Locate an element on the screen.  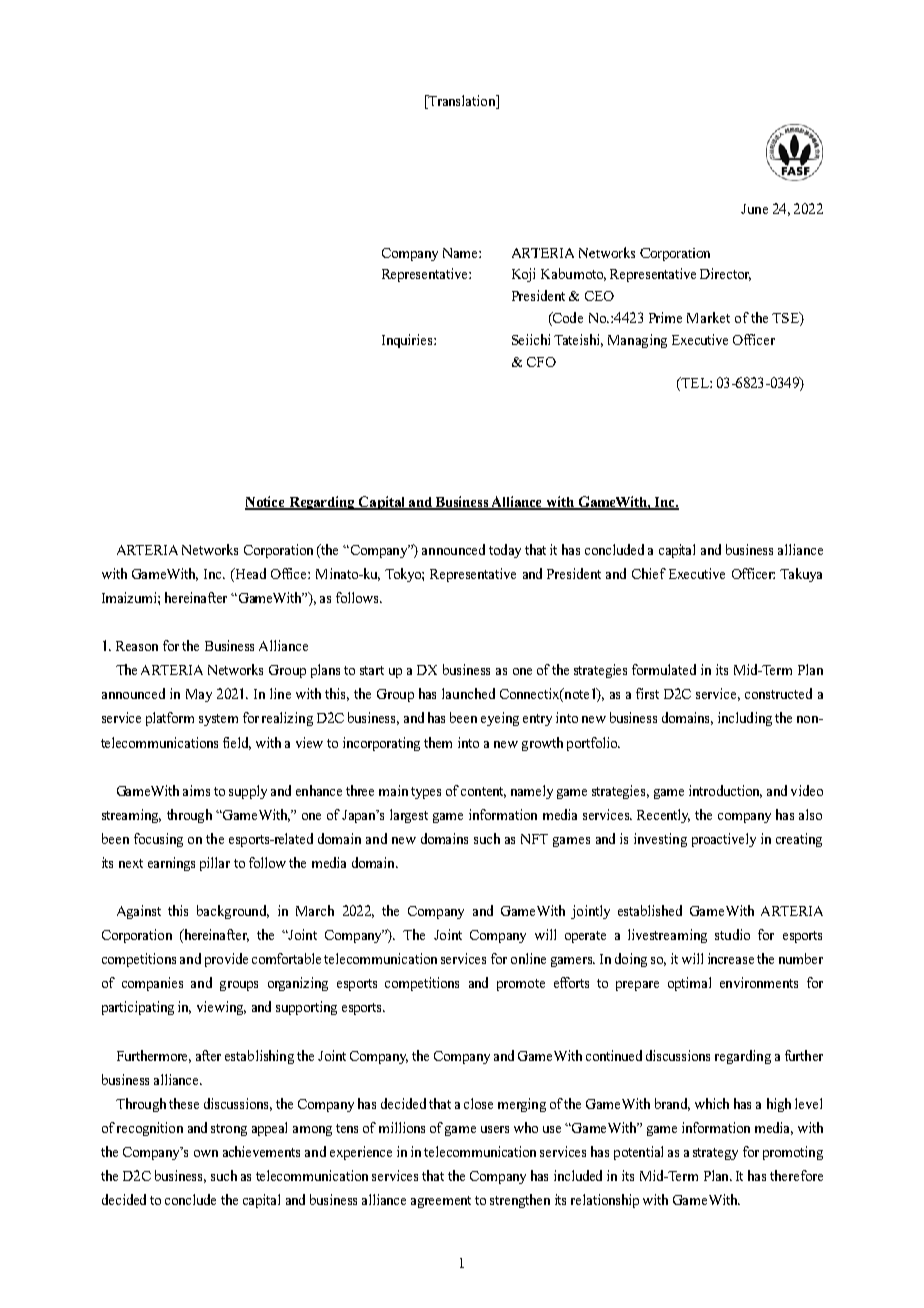
promote is located at coordinates (521, 985).
